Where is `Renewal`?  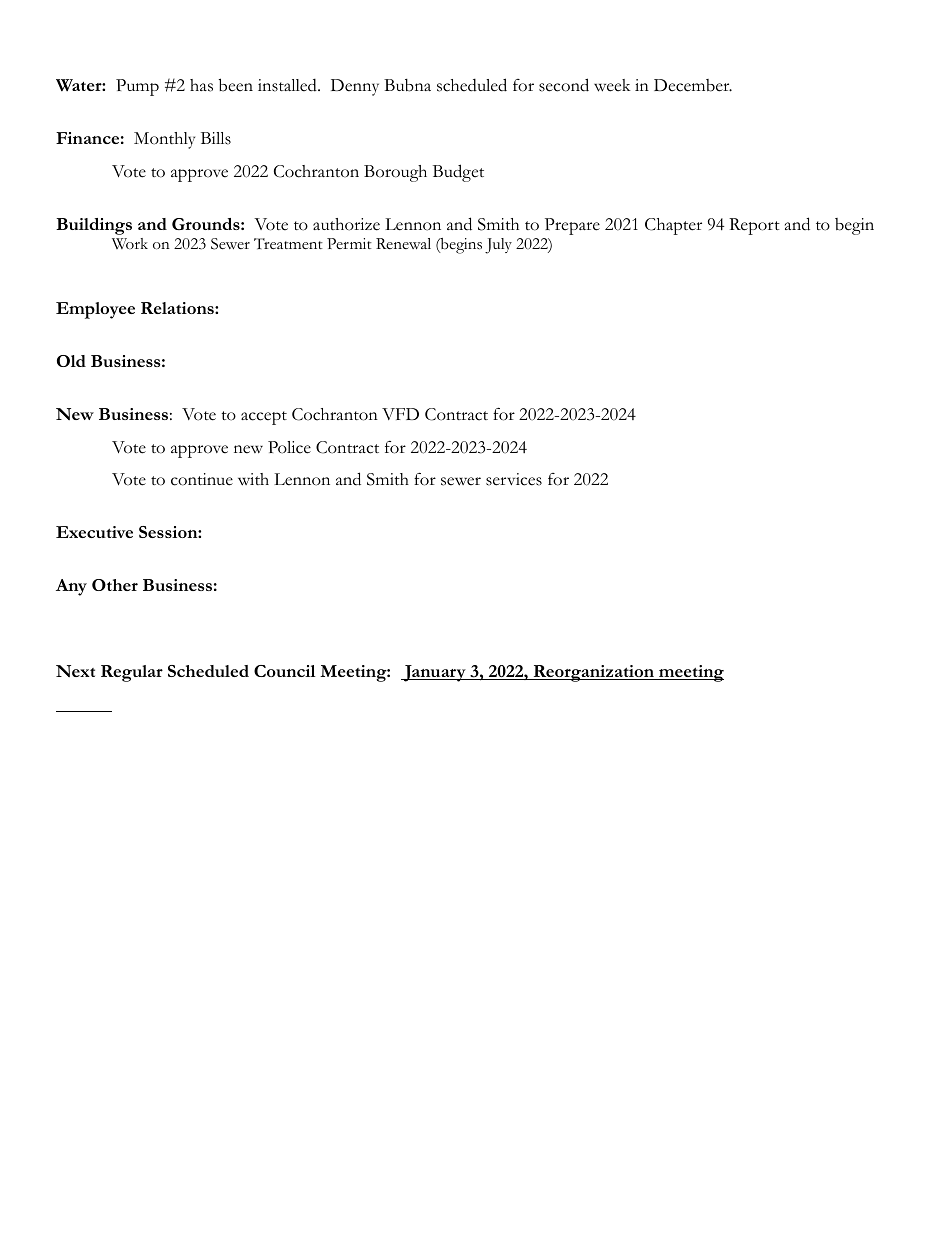 Renewal is located at coordinates (403, 243).
